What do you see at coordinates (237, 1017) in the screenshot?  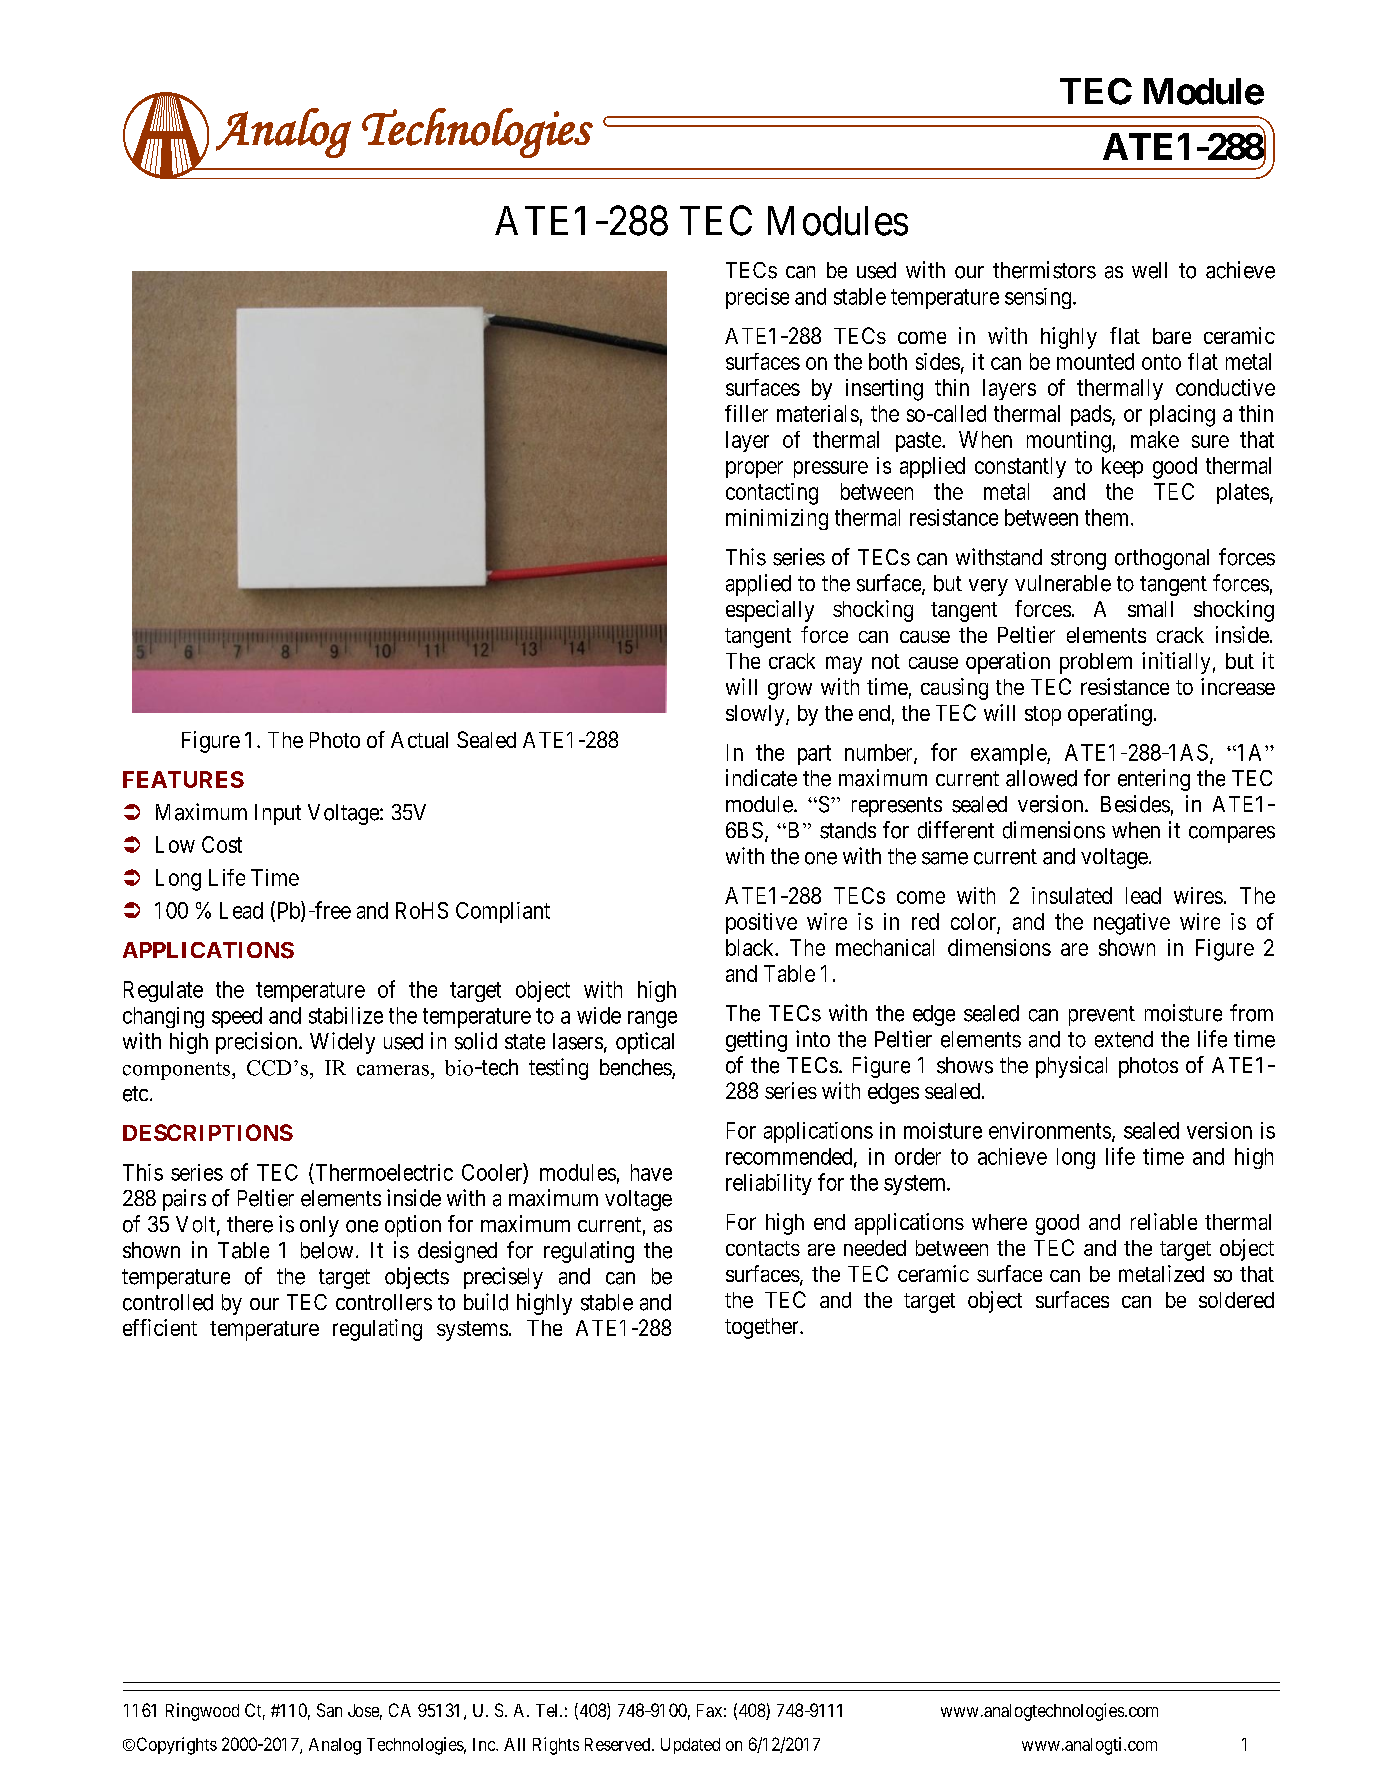 I see `speed` at bounding box center [237, 1017].
